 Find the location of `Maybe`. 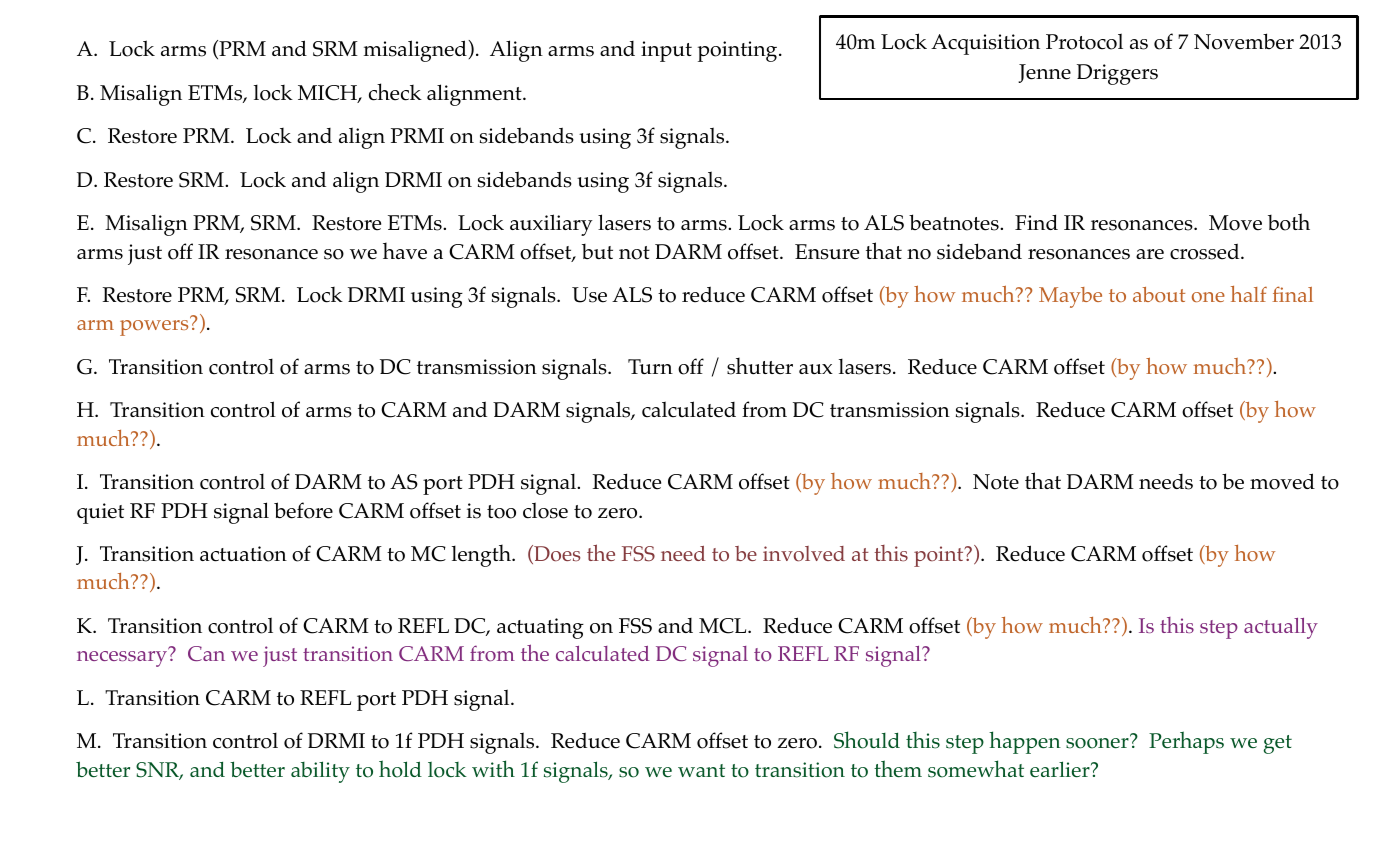

Maybe is located at coordinates (1070, 297).
